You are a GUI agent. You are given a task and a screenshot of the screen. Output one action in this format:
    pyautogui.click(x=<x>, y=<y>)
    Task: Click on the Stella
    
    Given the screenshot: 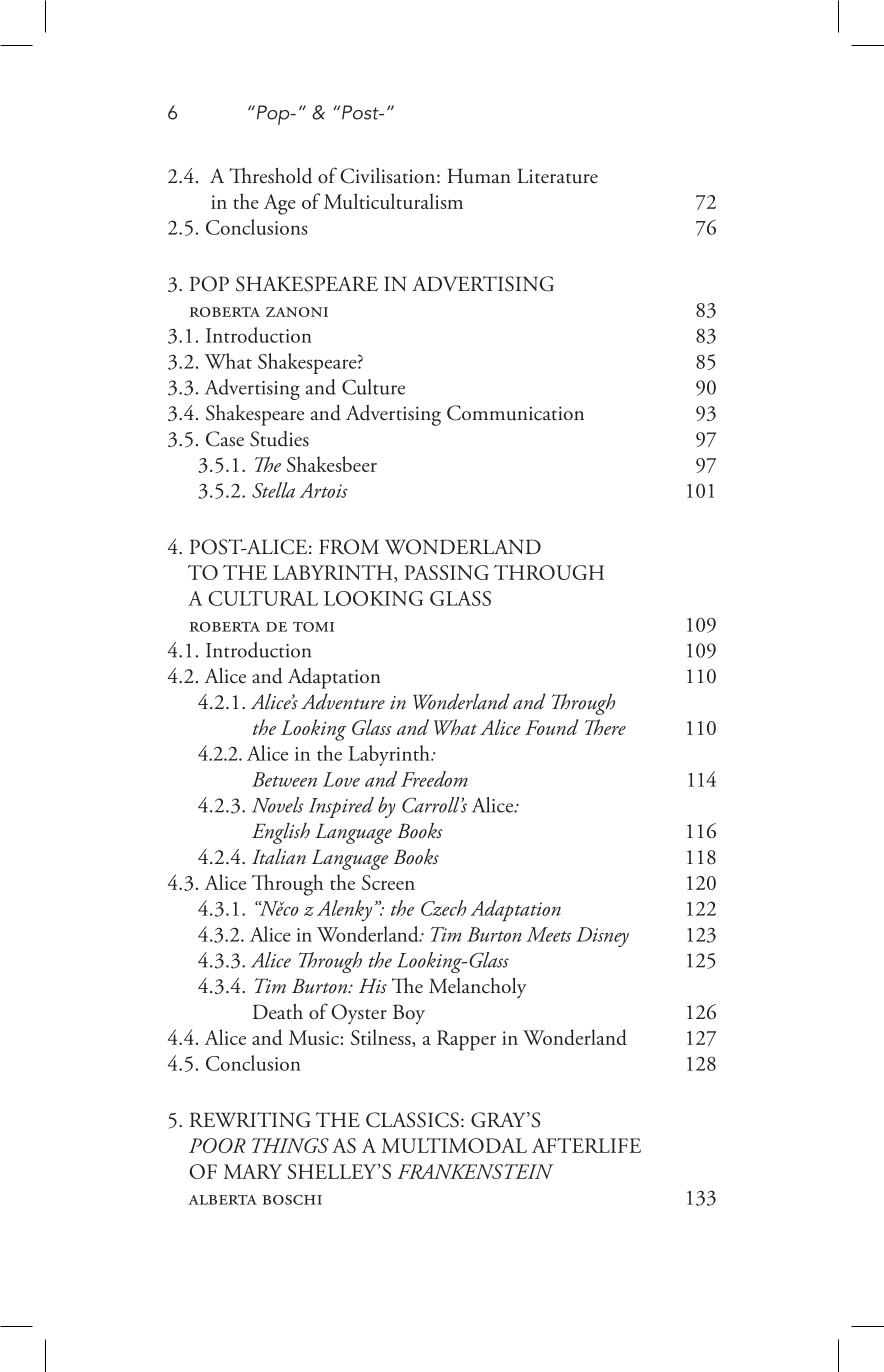 What is the action you would take?
    pyautogui.click(x=273, y=490)
